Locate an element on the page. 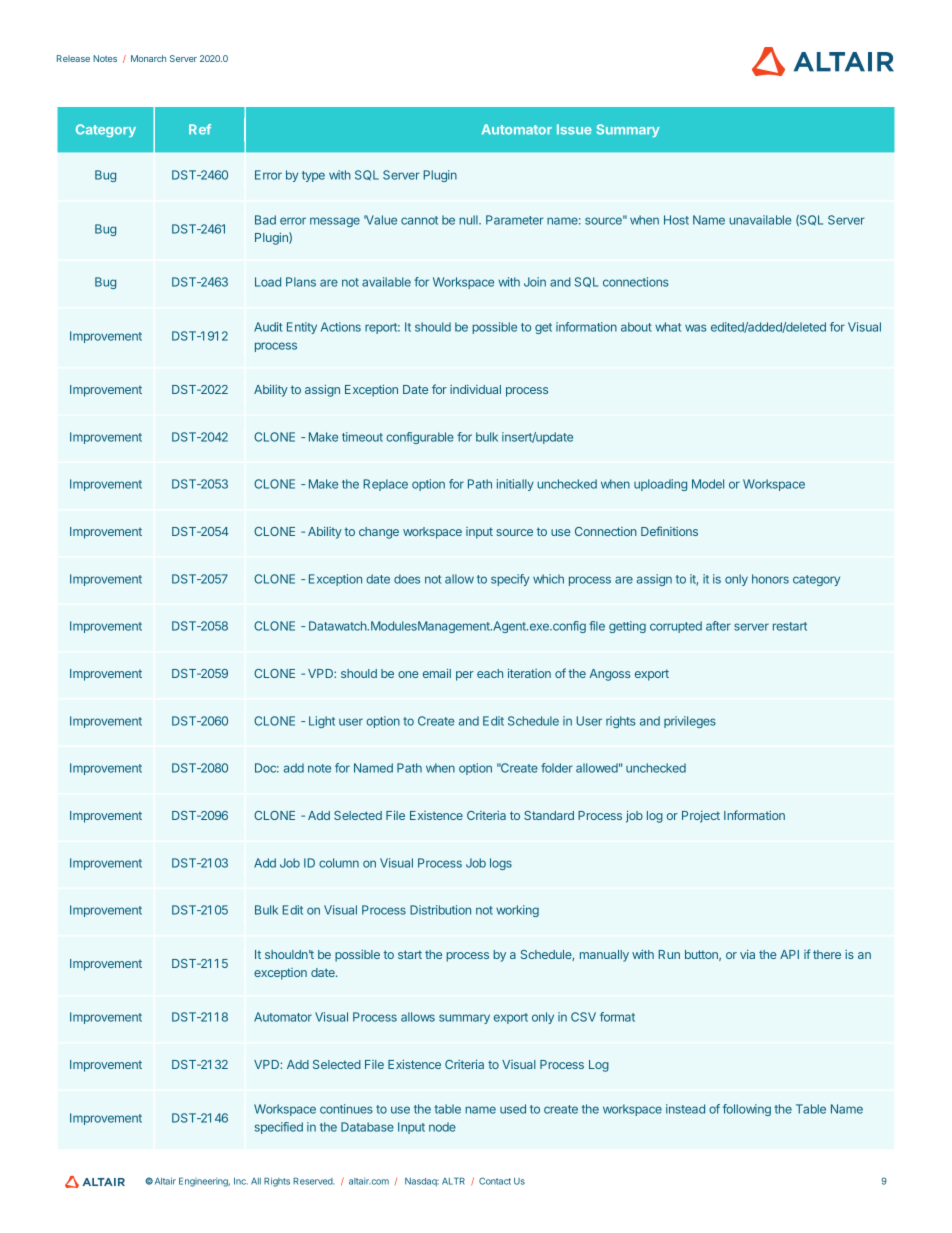 This page has width=952, height=1233. does is located at coordinates (407, 579).
